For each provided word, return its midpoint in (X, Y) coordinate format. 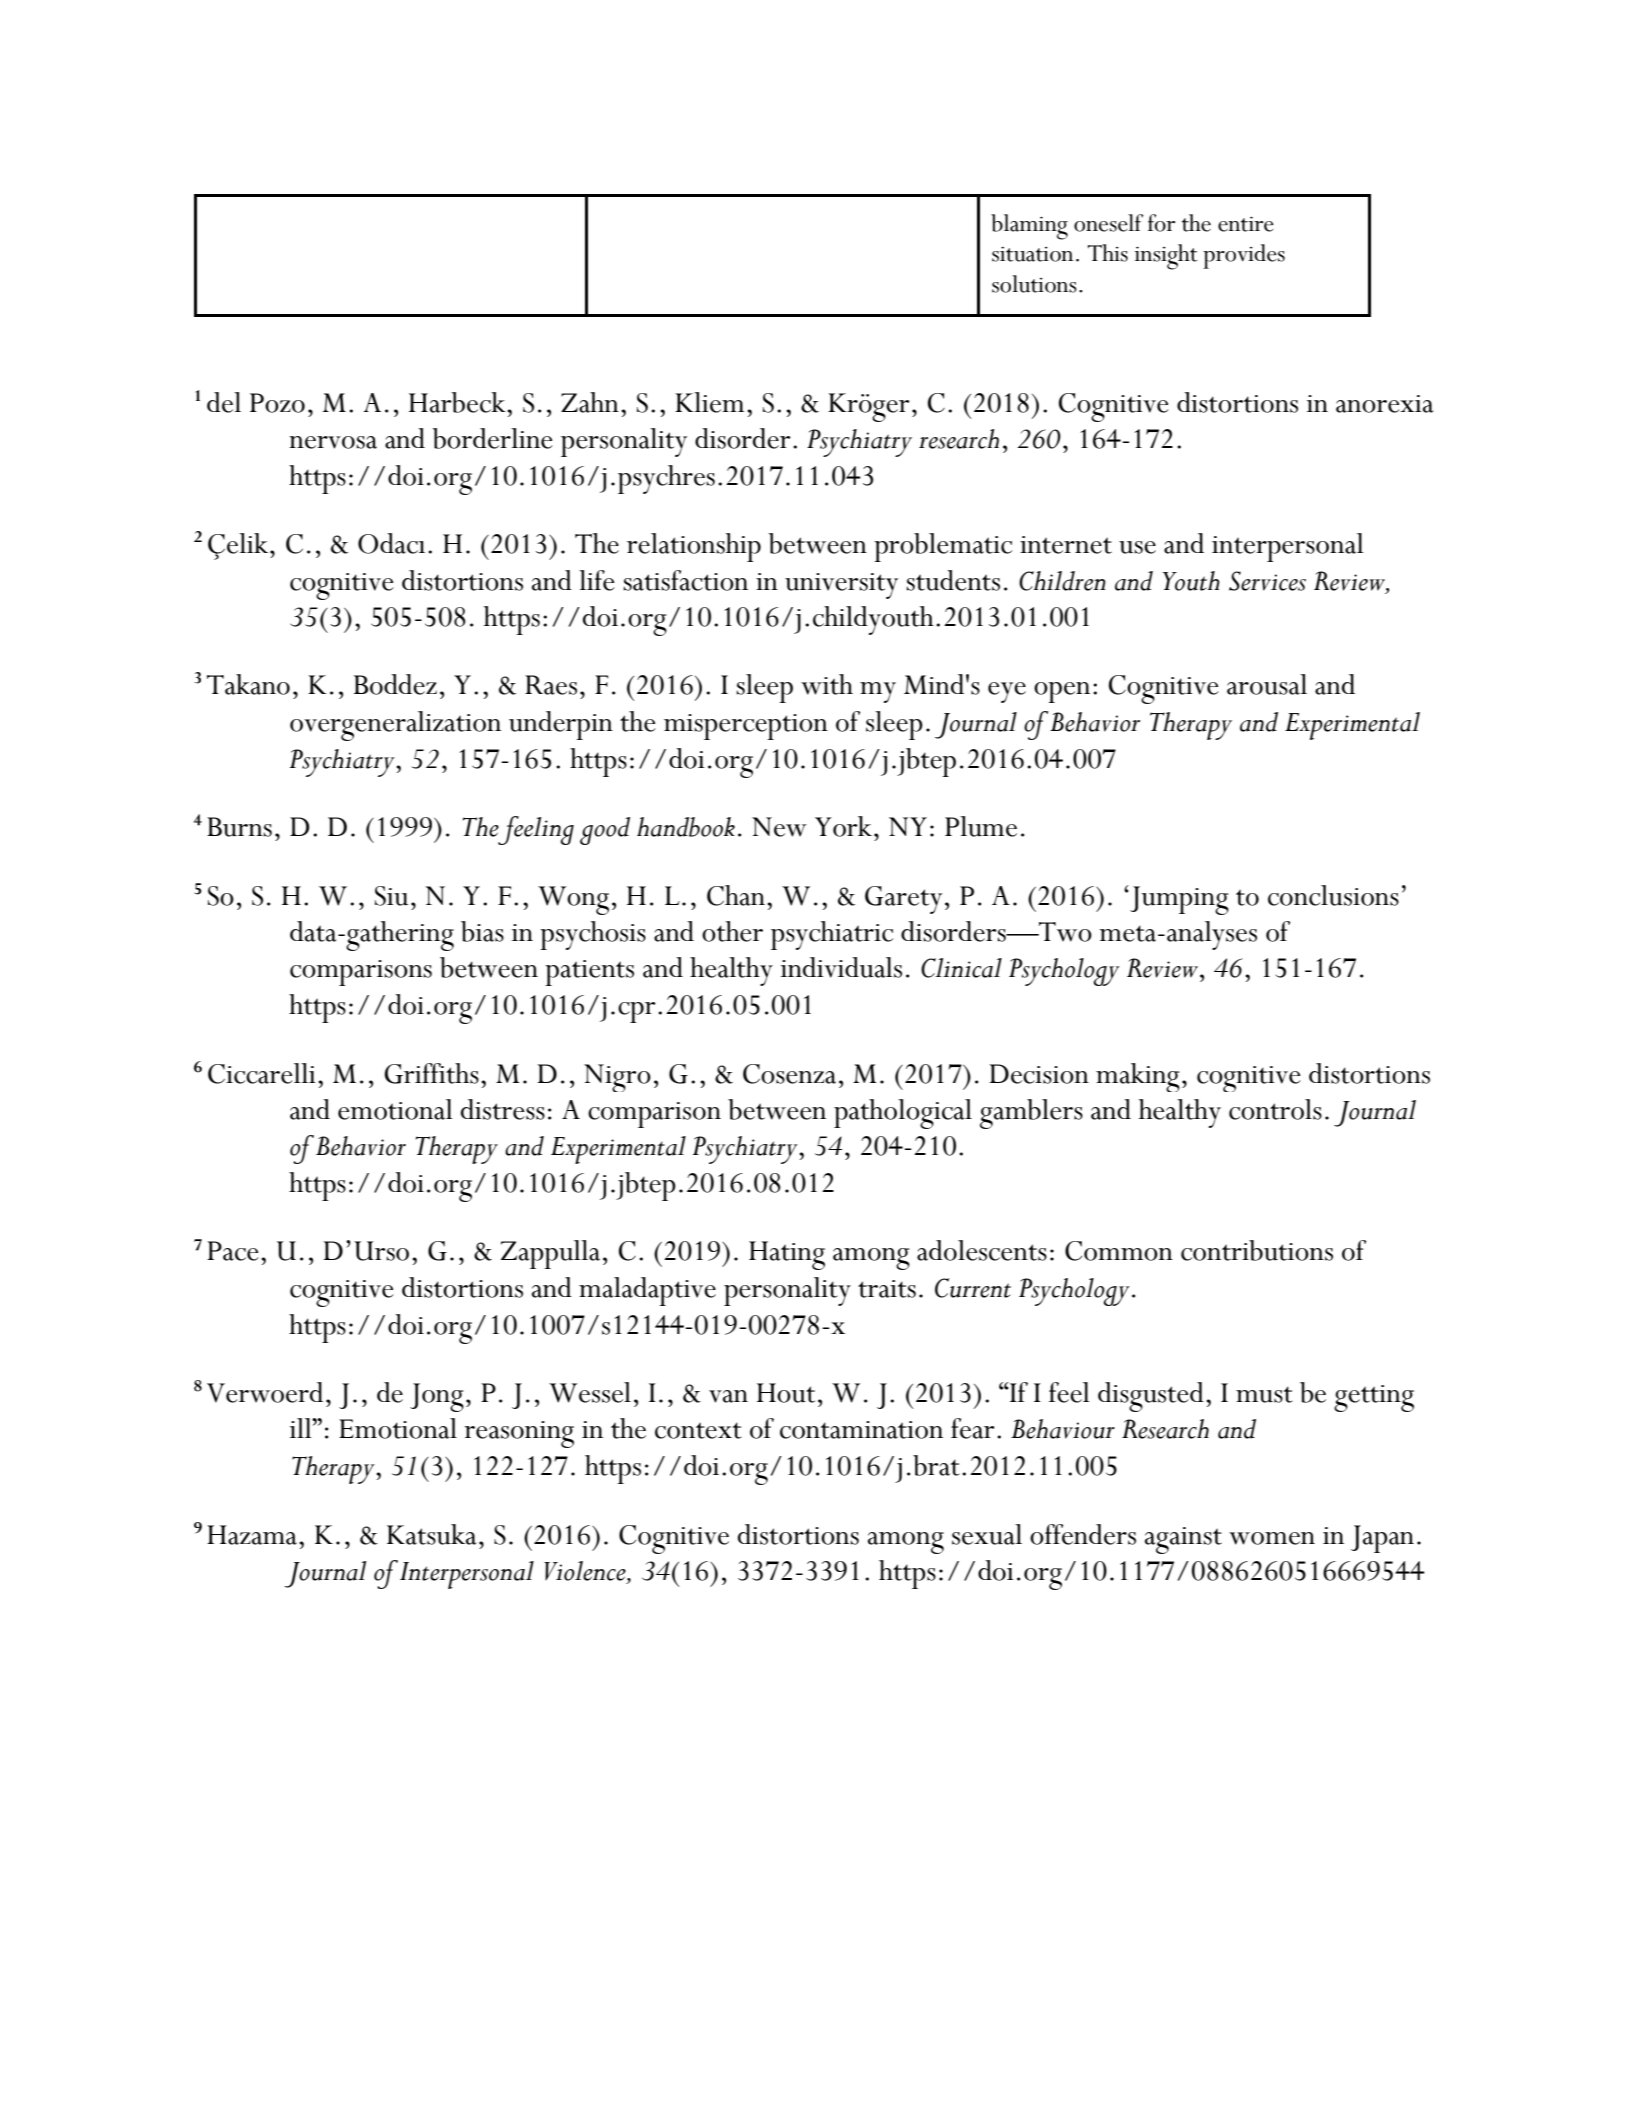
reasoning (519, 1434)
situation (1032, 254)
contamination (861, 1430)
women (1272, 1538)
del (224, 402)
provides (1244, 256)
